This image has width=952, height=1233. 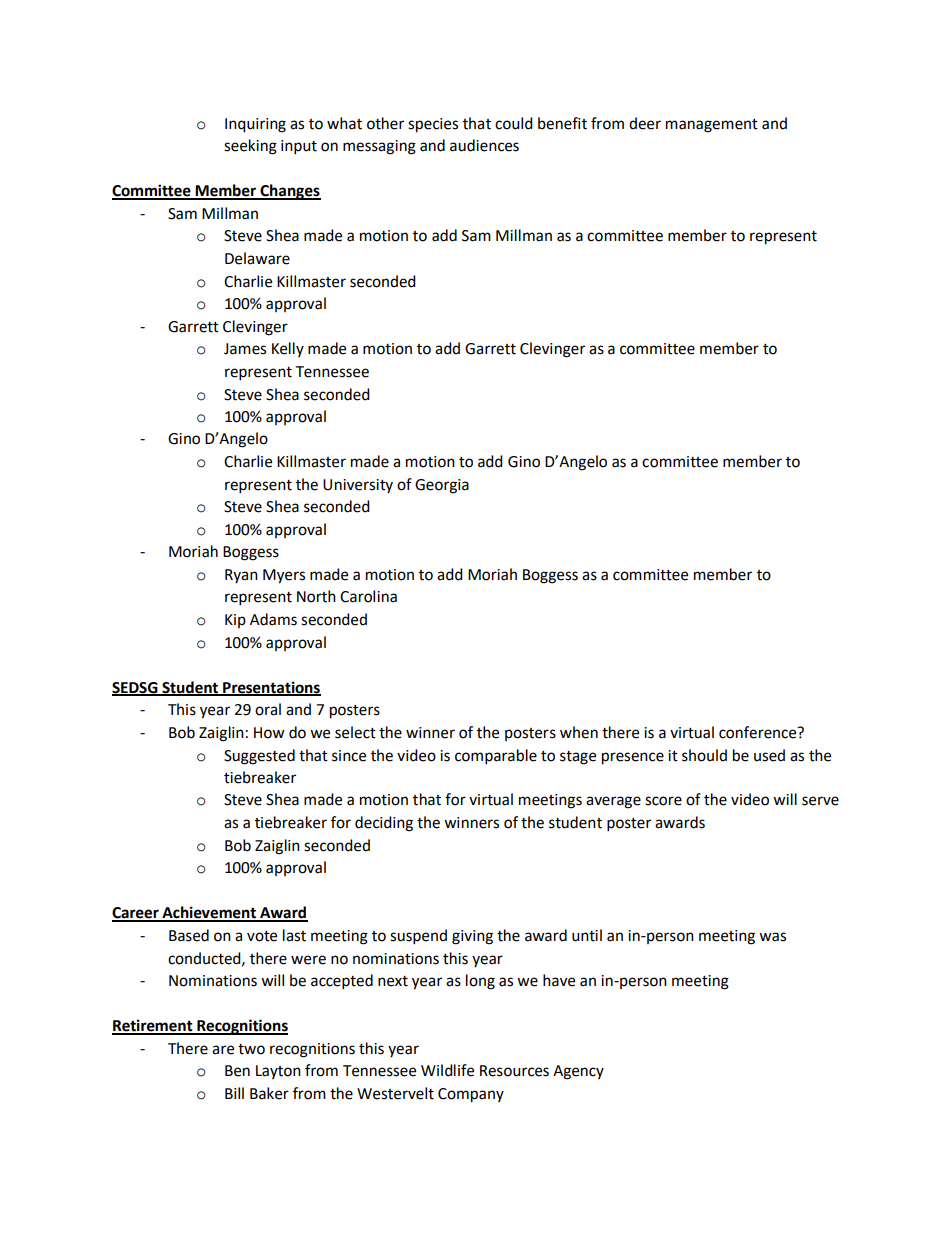 I want to click on two, so click(x=251, y=1049).
